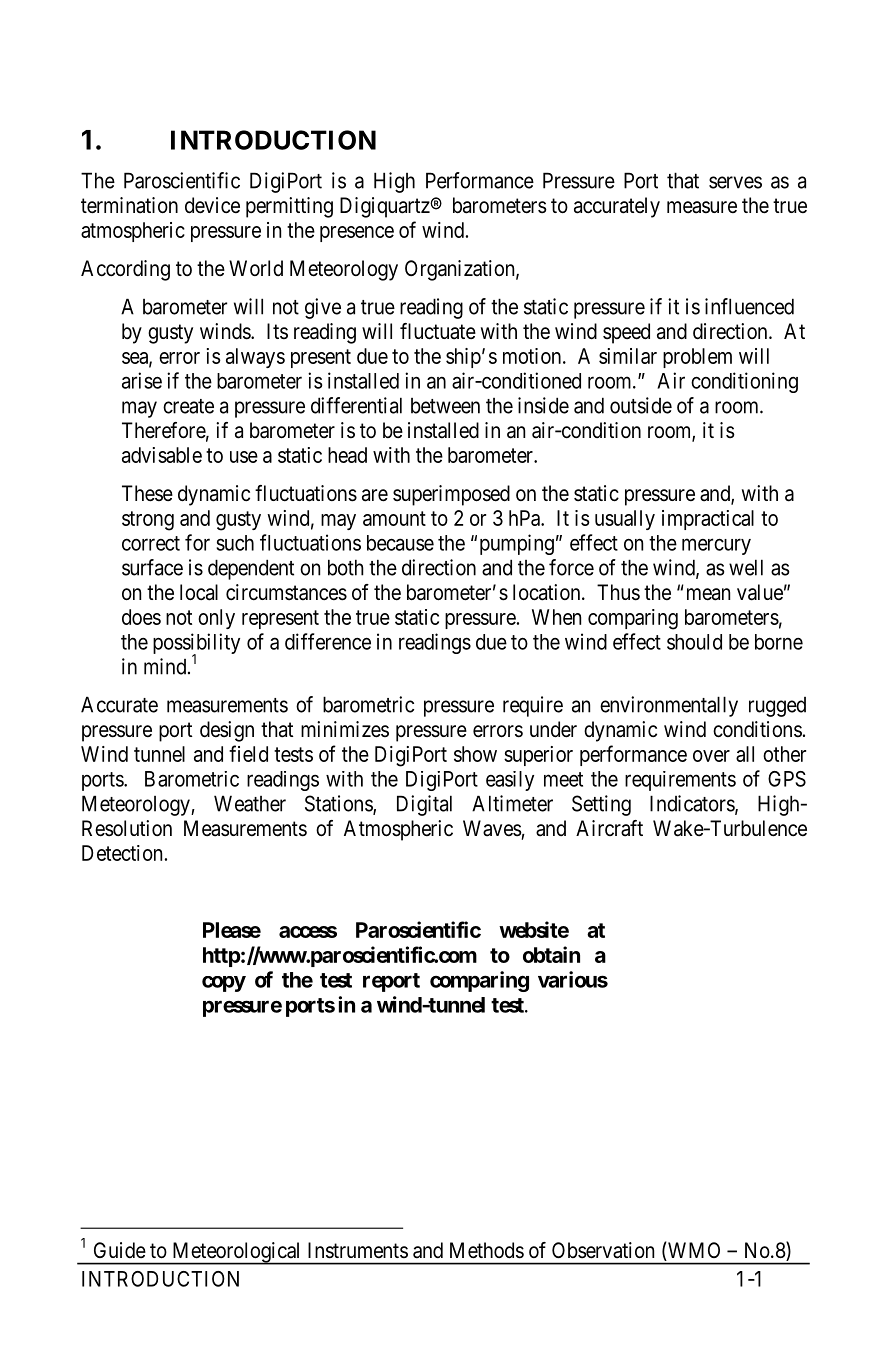 The image size is (887, 1372). What do you see at coordinates (224, 984) in the page?
I see `copy` at bounding box center [224, 984].
